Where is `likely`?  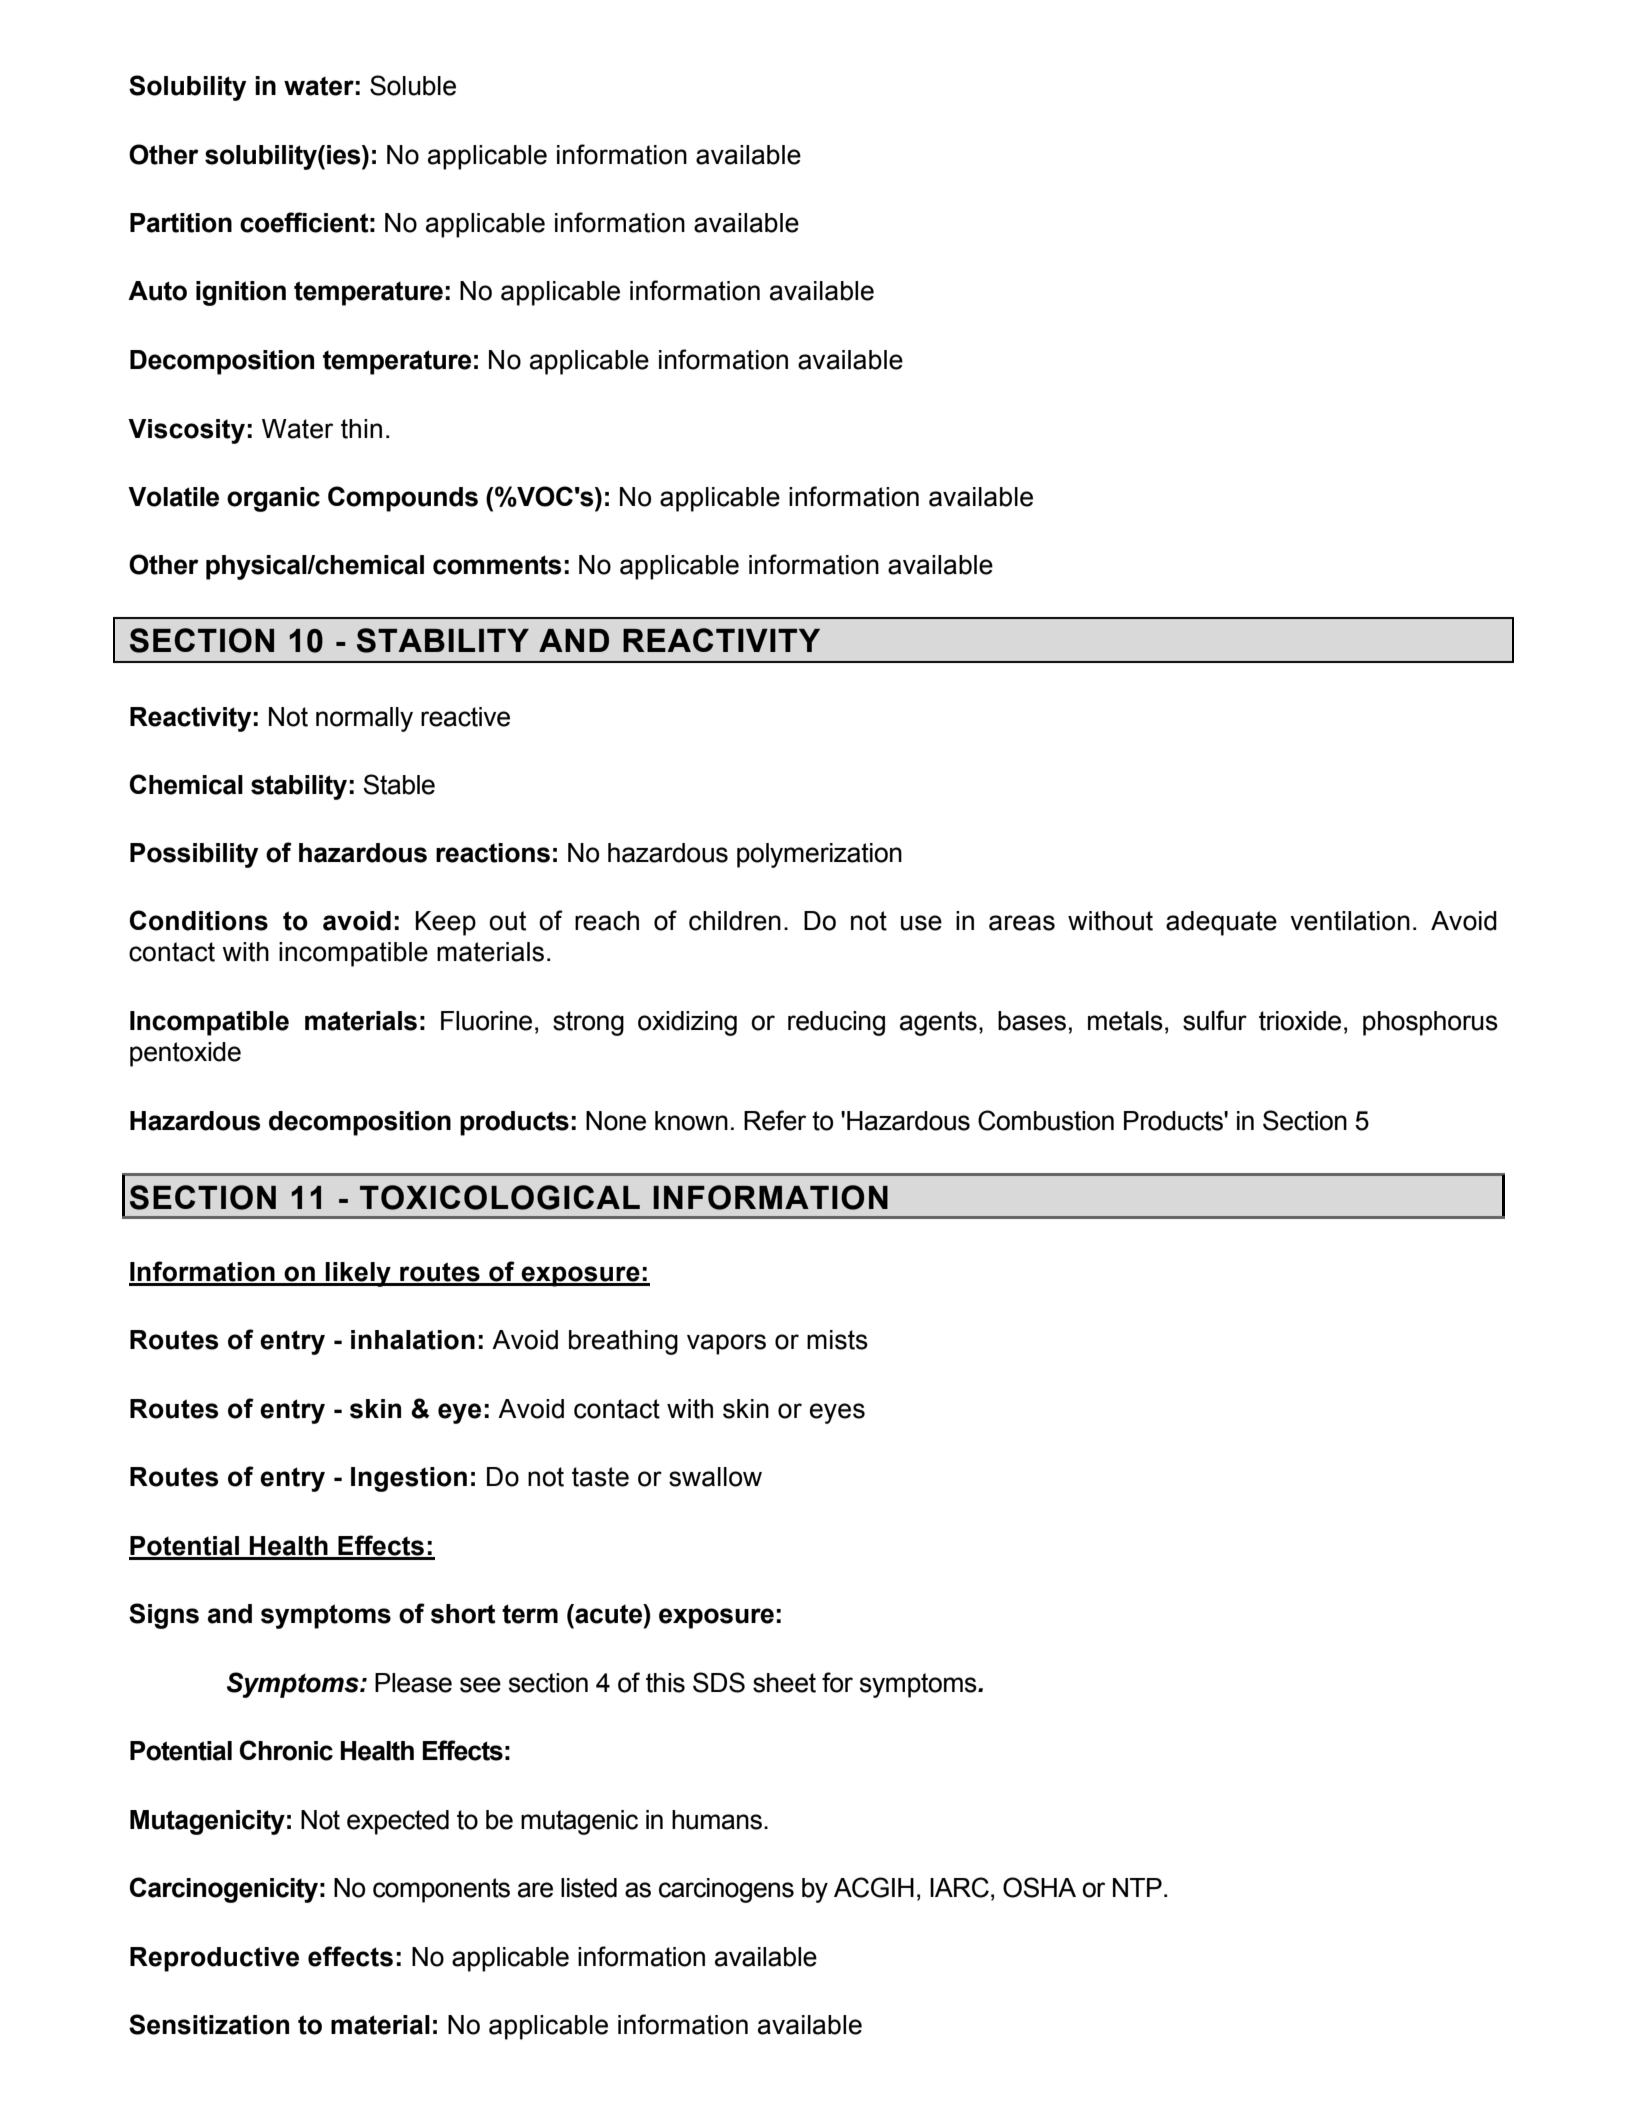
likely is located at coordinates (358, 1274).
